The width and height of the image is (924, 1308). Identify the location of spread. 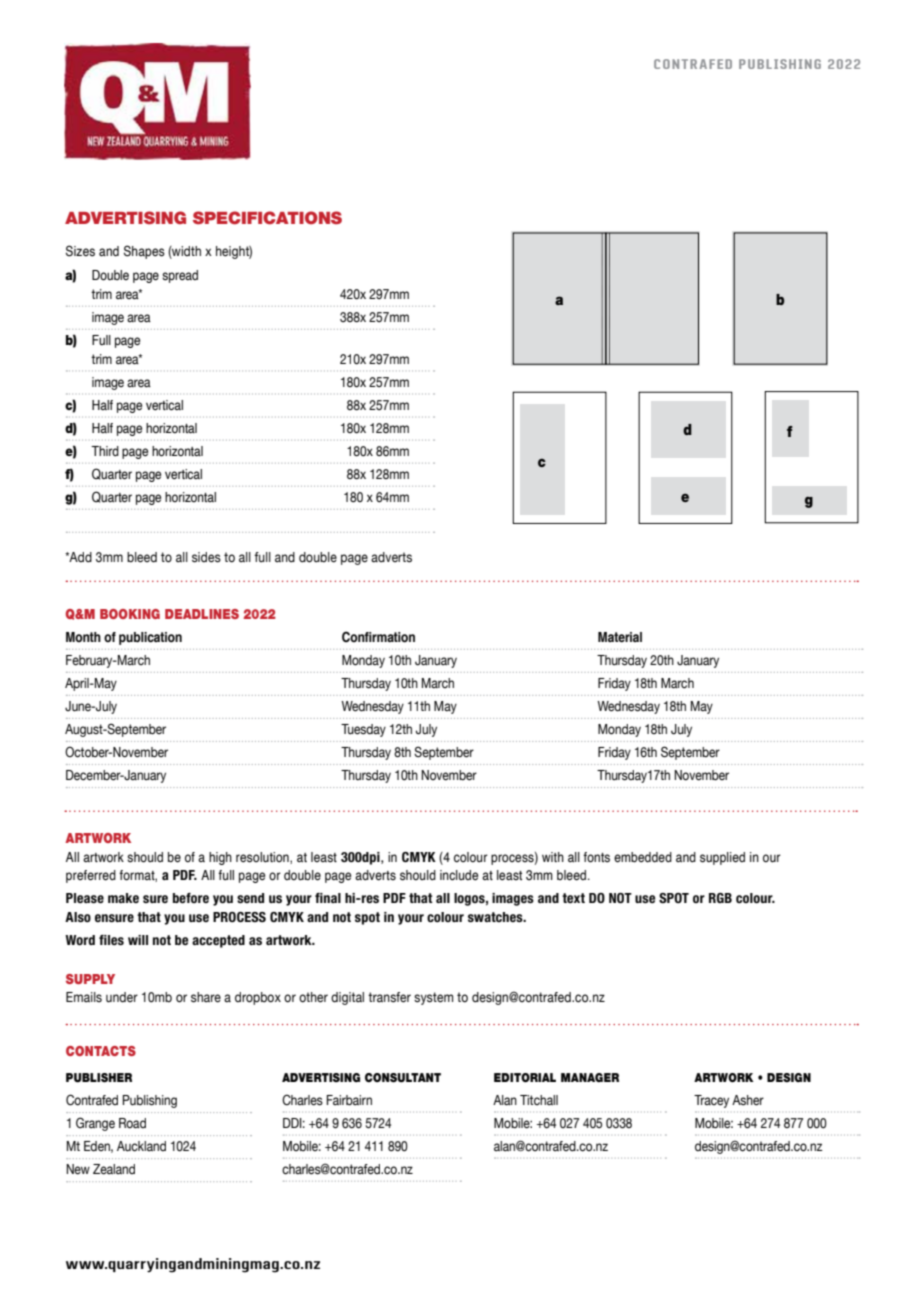
(180, 276).
